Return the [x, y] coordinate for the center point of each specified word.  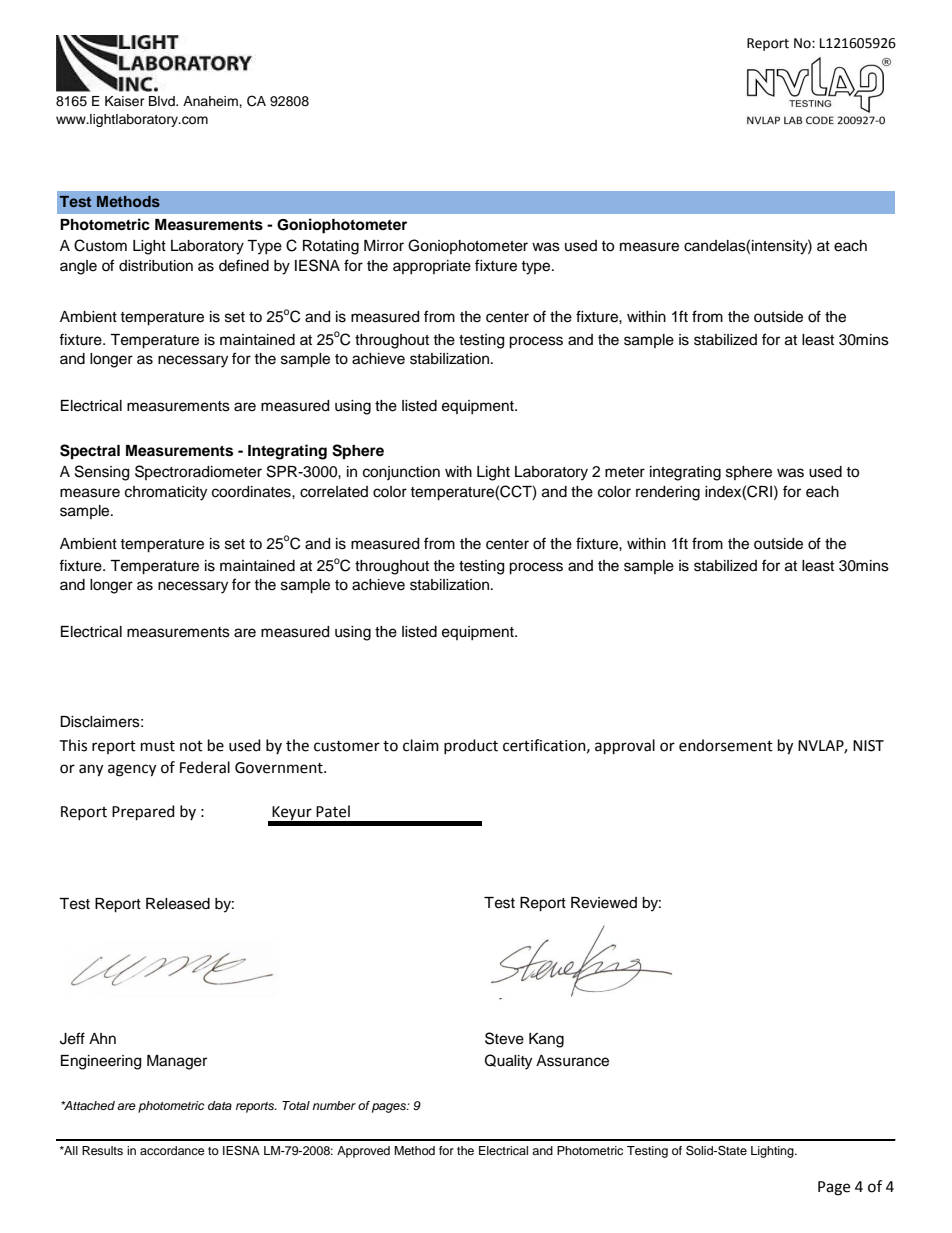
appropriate [432, 267]
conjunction [401, 473]
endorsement [726, 745]
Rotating [331, 247]
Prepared [143, 813]
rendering [668, 493]
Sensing [102, 473]
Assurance [572, 1061]
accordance [172, 1150]
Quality [508, 1062]
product [471, 746]
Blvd [163, 101]
